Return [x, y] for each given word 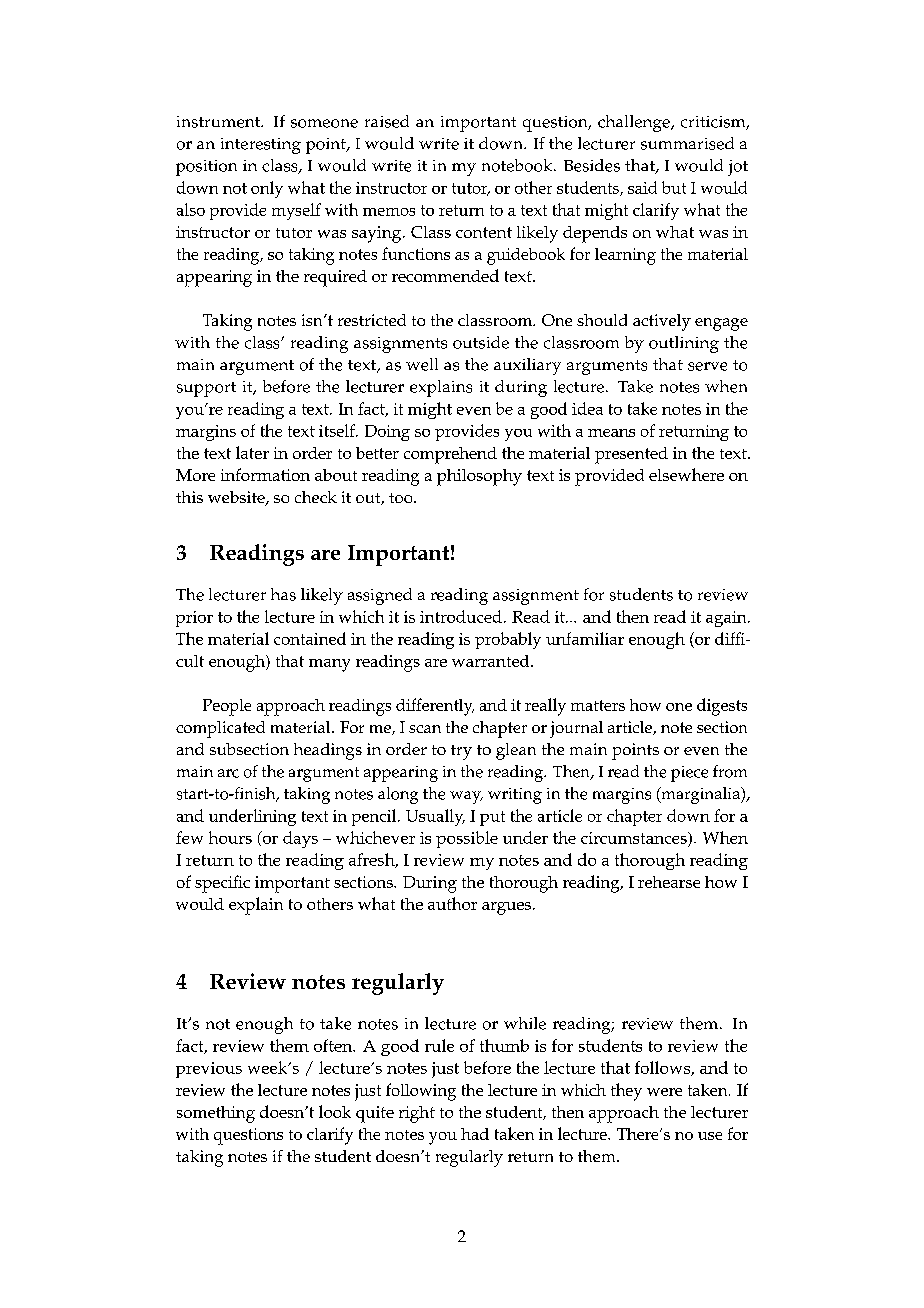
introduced [461, 616]
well [422, 364]
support [206, 389]
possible [467, 839]
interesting [261, 146]
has [283, 594]
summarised [687, 143]
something [216, 1114]
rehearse [669, 882]
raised [387, 121]
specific [222, 884]
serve [707, 366]
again [727, 619]
